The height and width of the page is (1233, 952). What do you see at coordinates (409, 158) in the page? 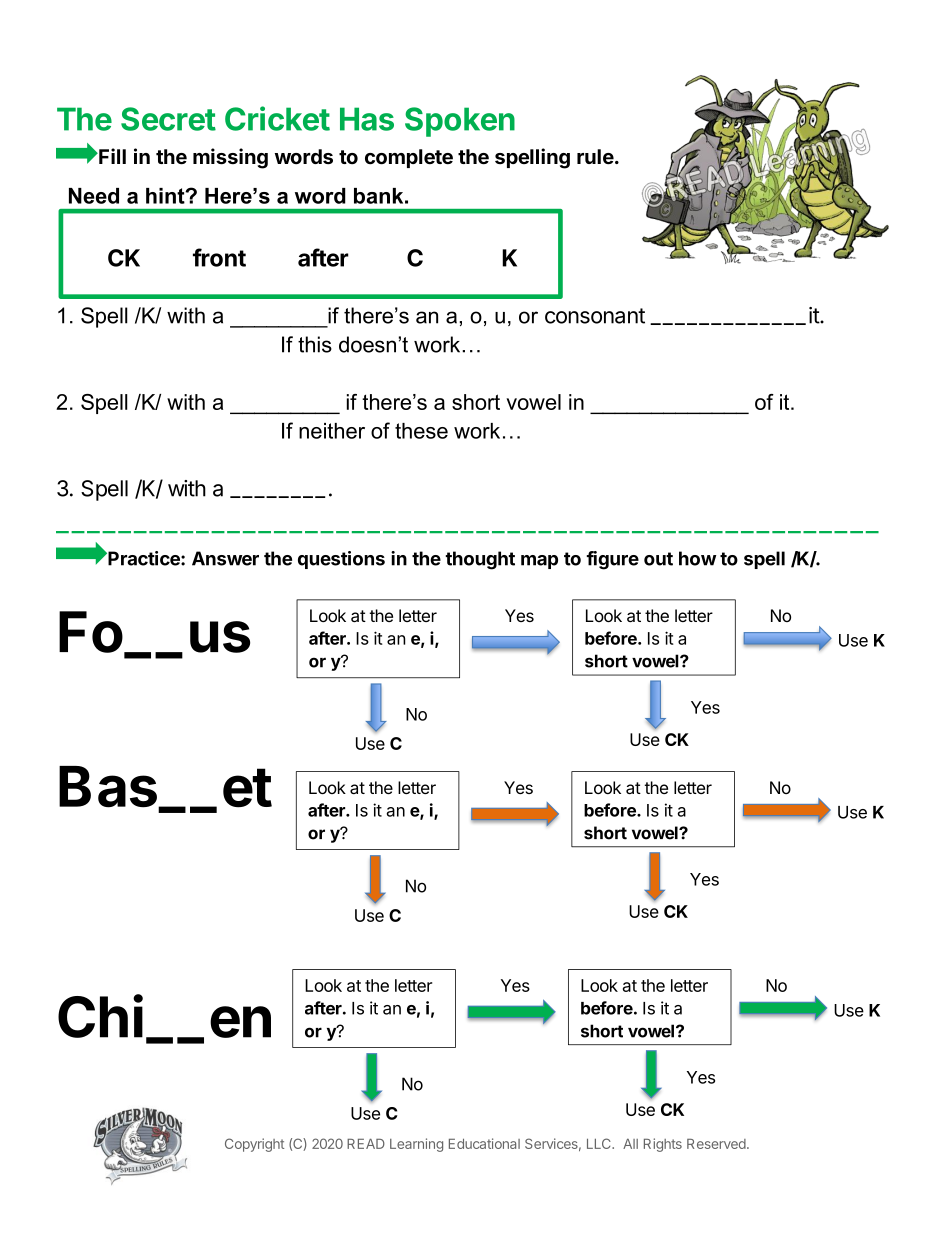
I see `complete` at bounding box center [409, 158].
